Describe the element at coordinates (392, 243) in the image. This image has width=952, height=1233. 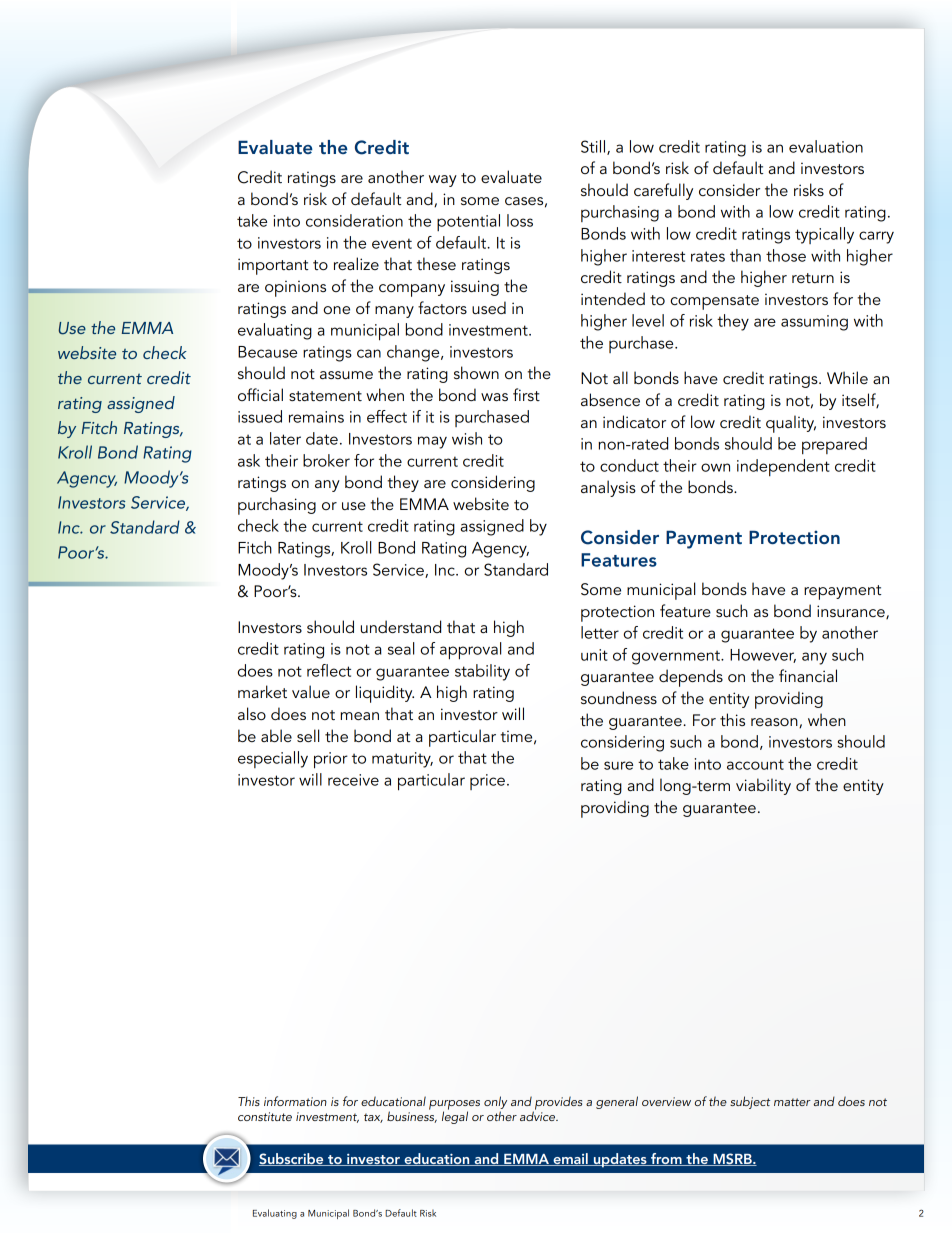
I see `event` at that location.
